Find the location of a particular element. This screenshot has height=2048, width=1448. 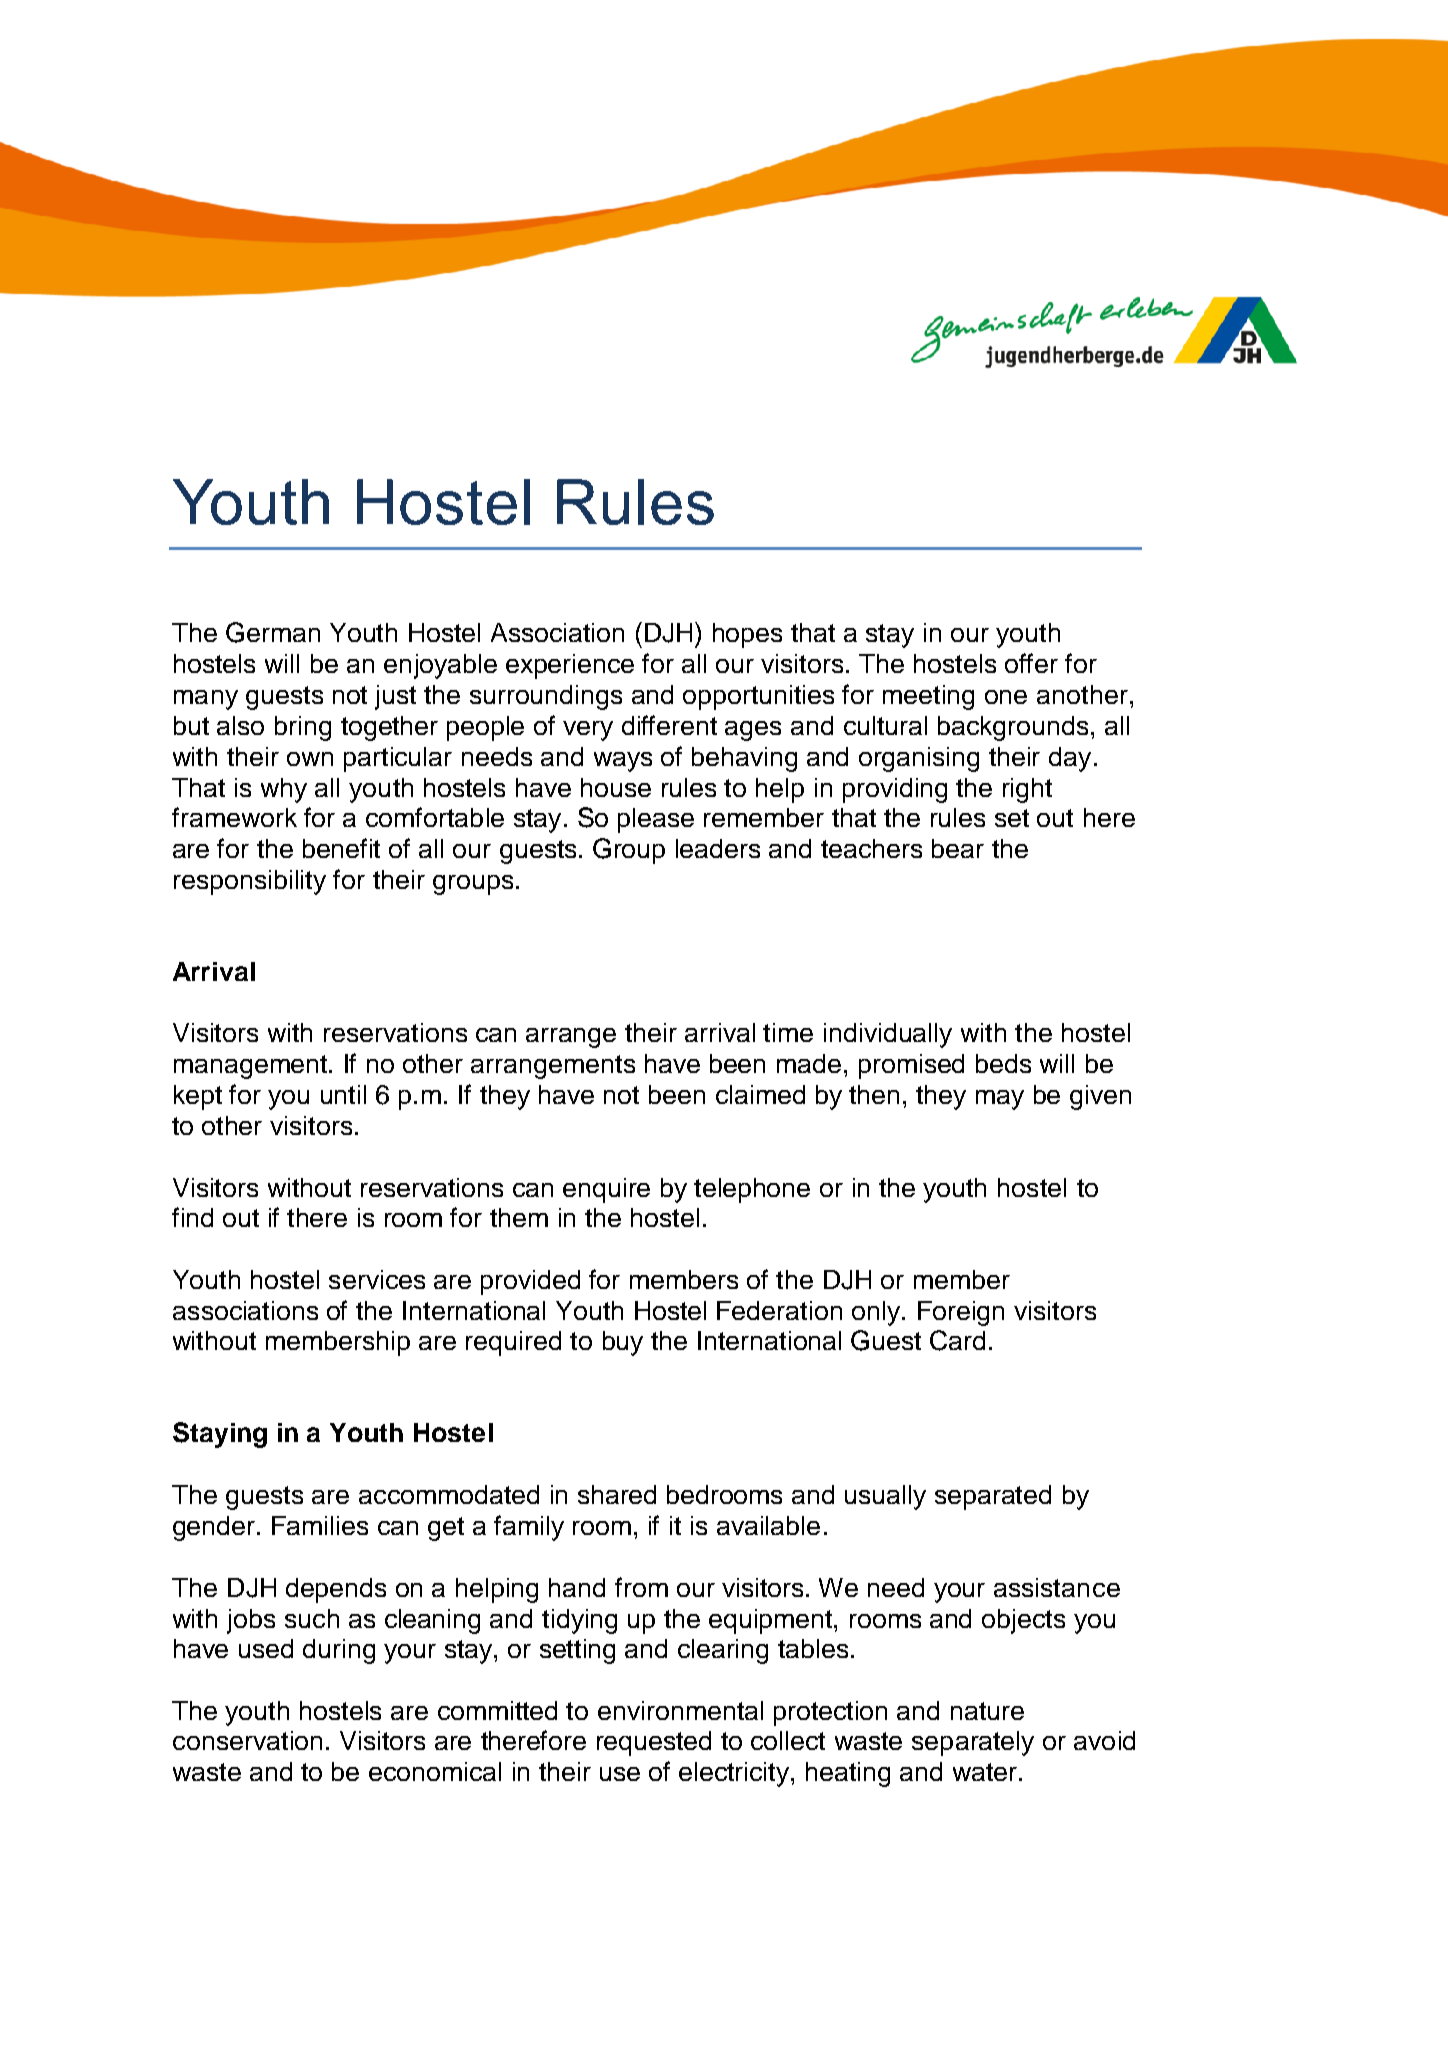

may is located at coordinates (1000, 1100).
